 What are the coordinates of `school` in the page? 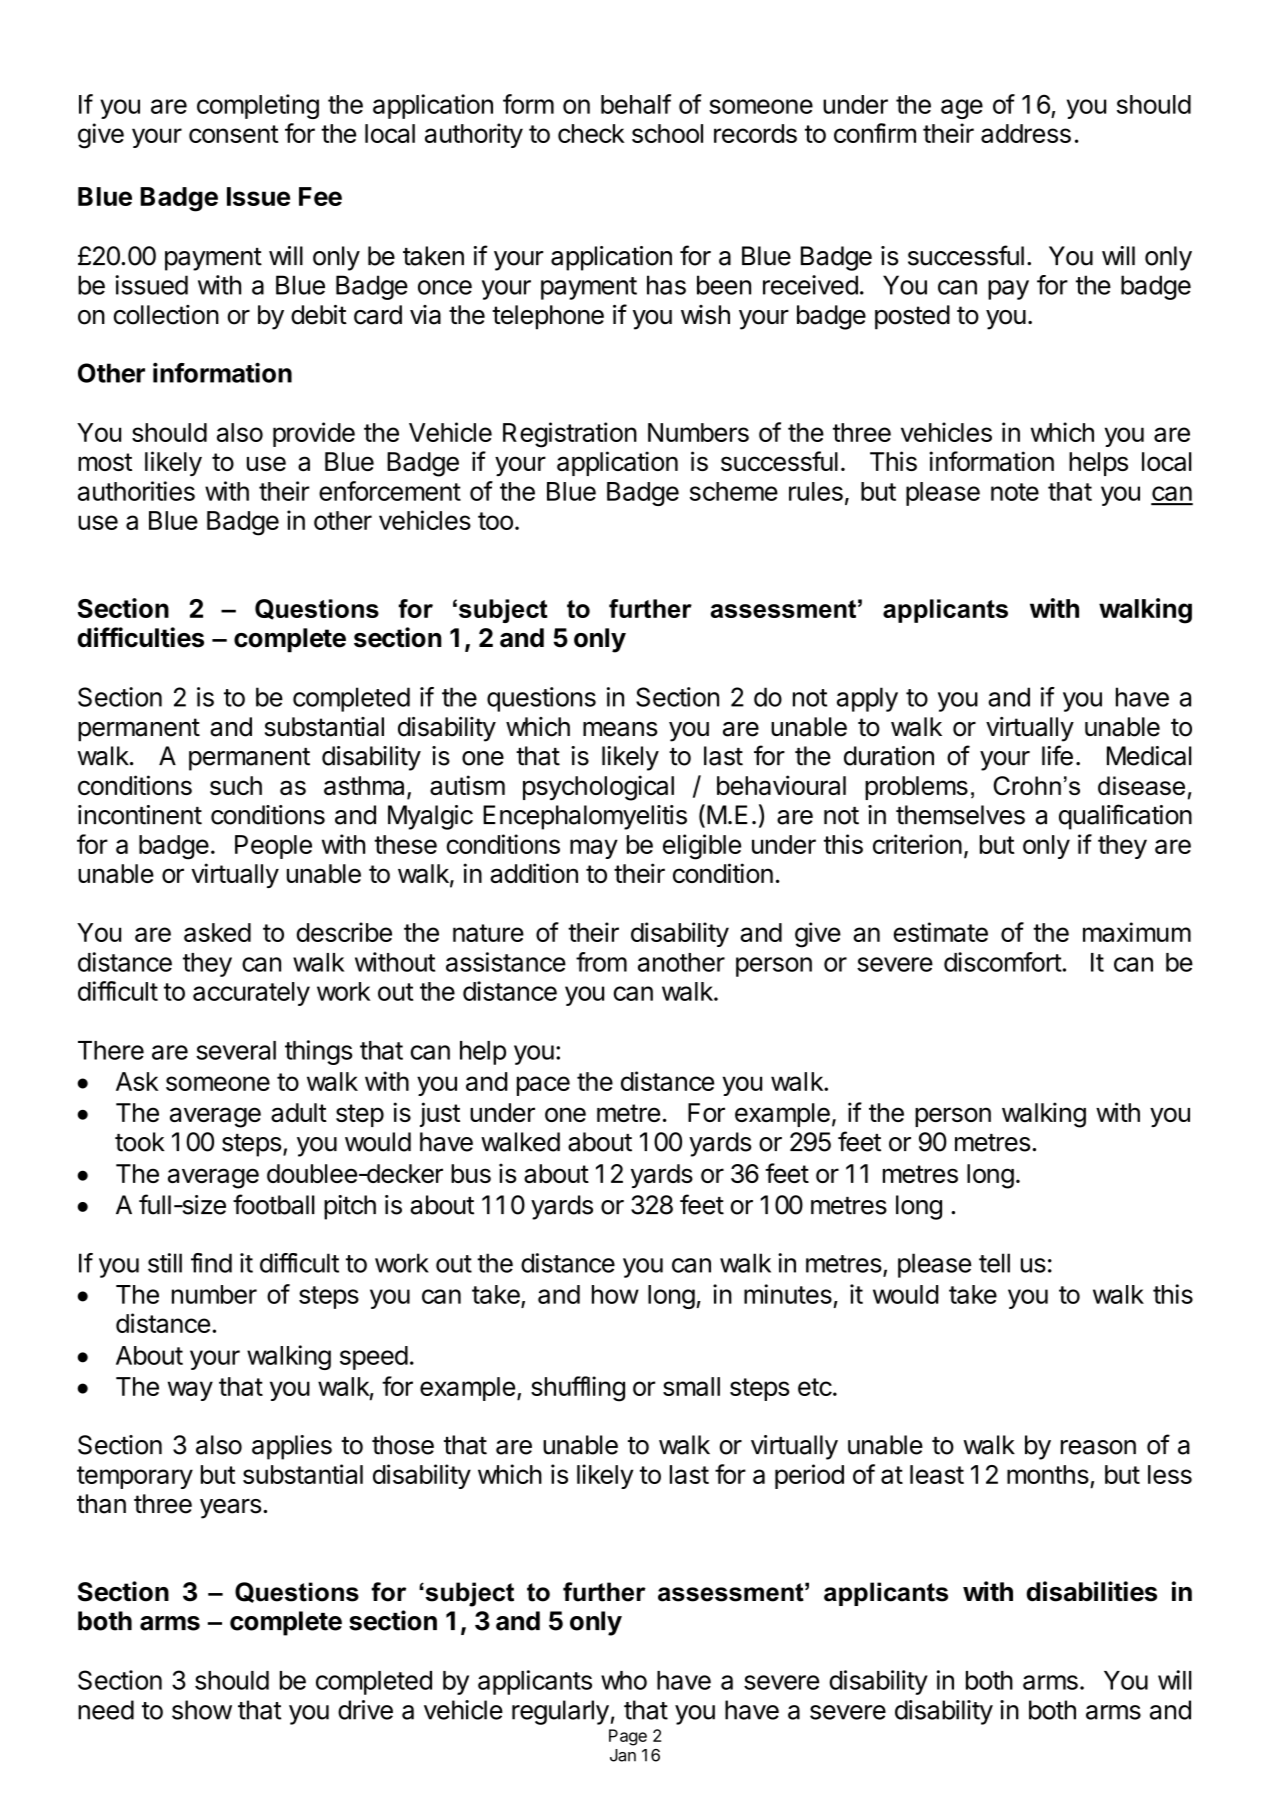 It's located at (667, 133).
